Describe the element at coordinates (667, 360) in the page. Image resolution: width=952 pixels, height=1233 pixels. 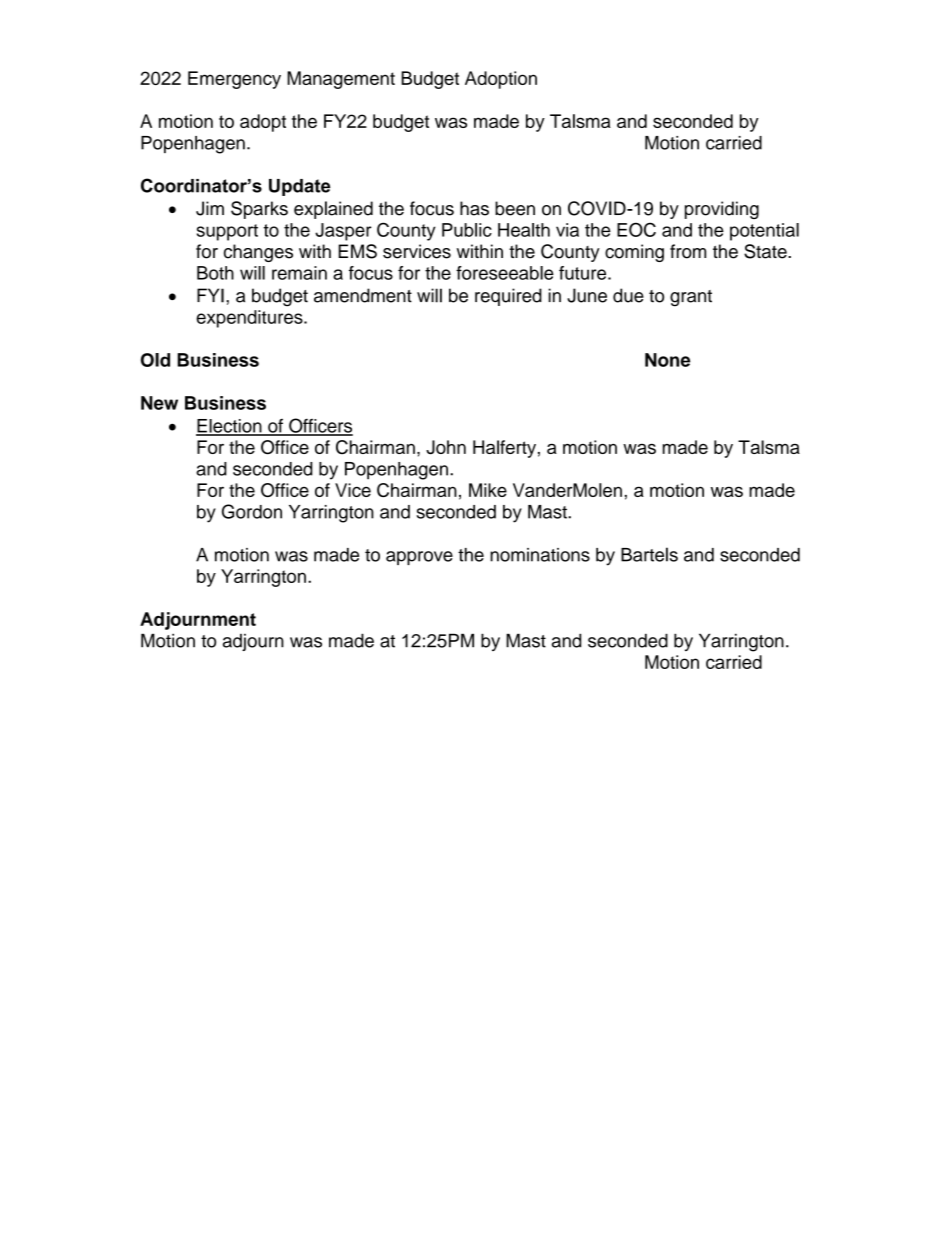
I see `None` at that location.
